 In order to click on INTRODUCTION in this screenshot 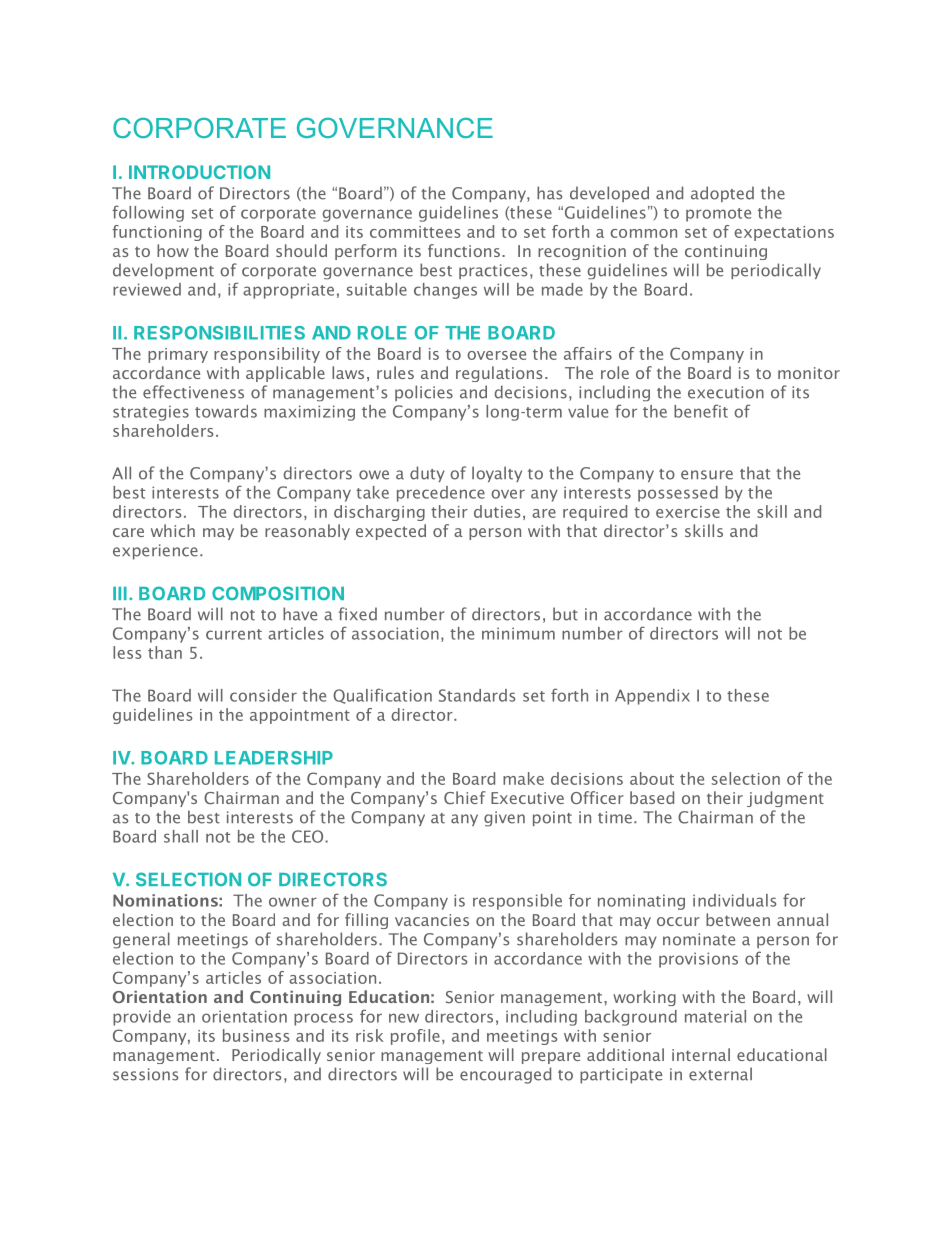, I will do `click(199, 172)`.
